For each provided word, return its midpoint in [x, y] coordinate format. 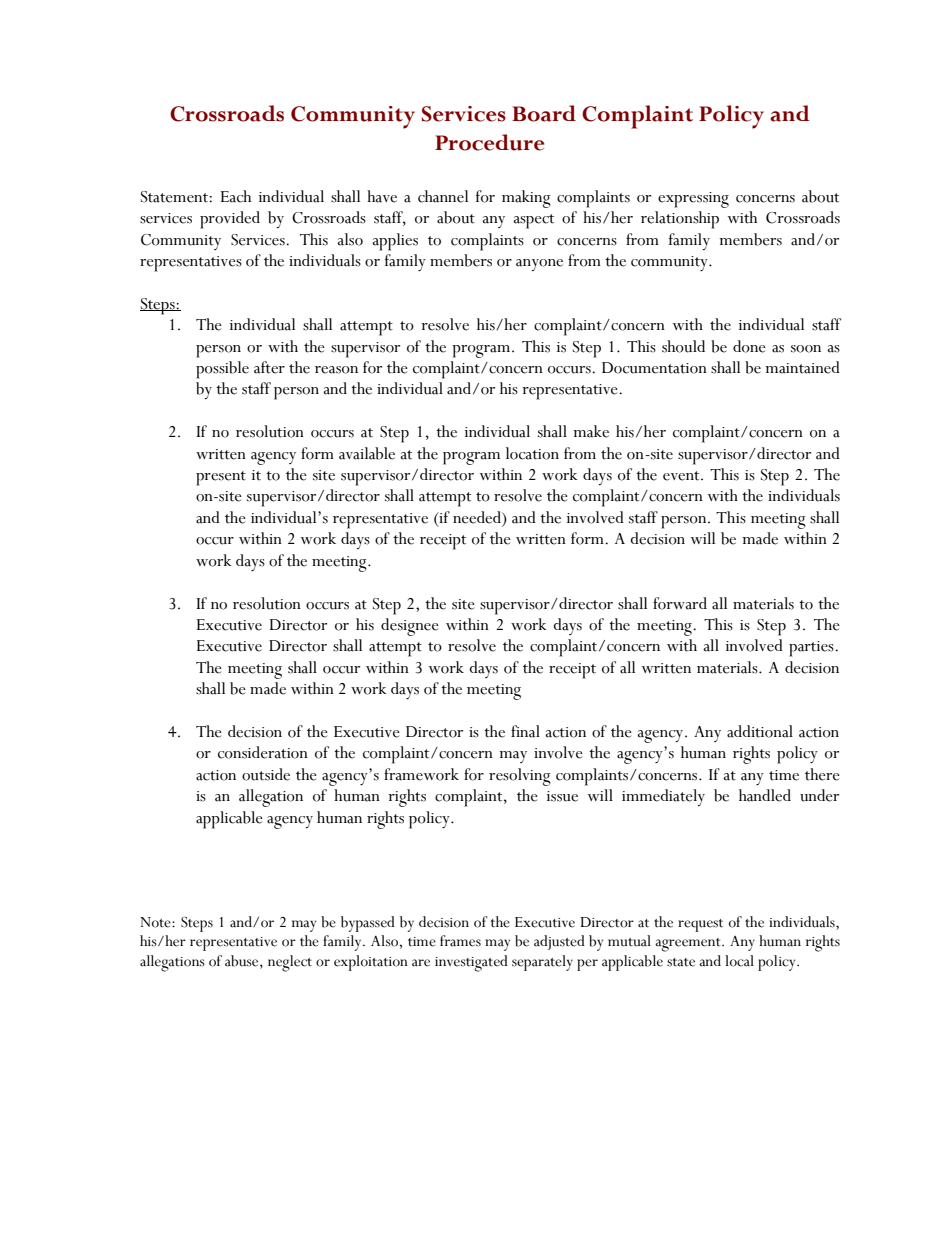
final [525, 731]
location [532, 453]
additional [760, 731]
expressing [693, 200]
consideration [263, 752]
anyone [539, 265]
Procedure [490, 142]
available [367, 453]
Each [236, 196]
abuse [243, 962]
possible [222, 370]
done [749, 346]
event [682, 476]
